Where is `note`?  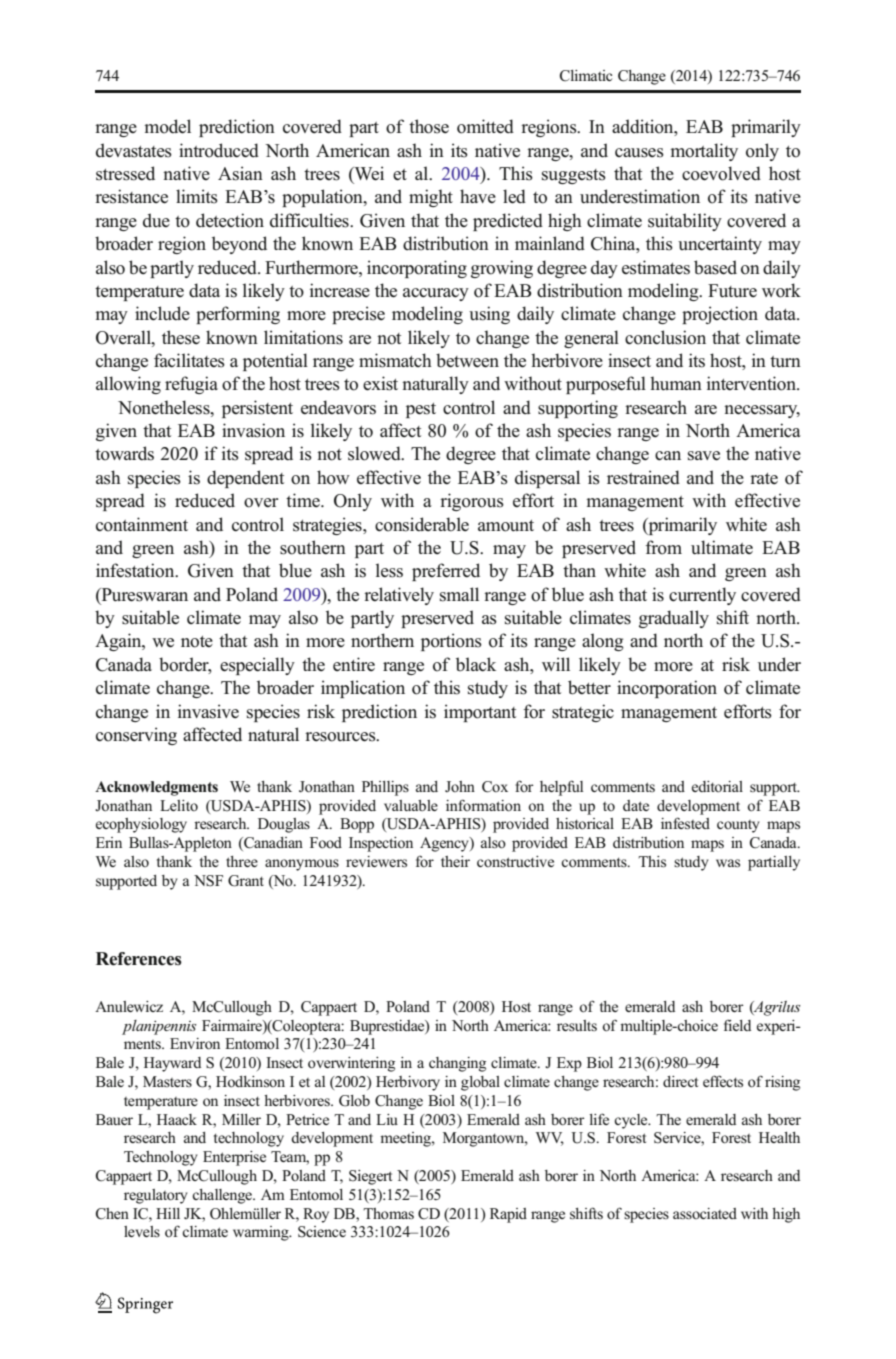 note is located at coordinates (197, 642).
